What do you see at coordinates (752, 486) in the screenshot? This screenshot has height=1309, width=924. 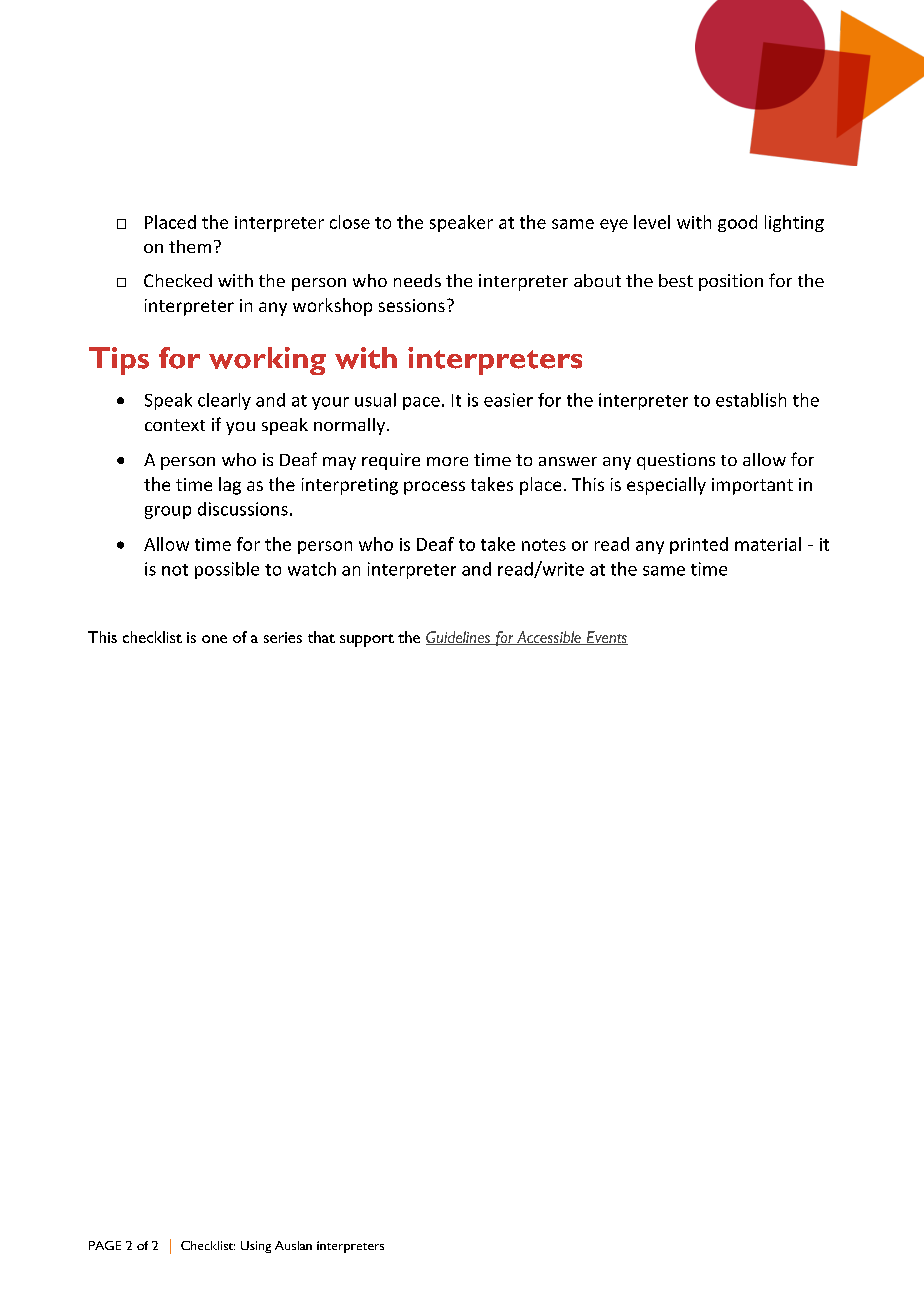 I see `important` at bounding box center [752, 486].
